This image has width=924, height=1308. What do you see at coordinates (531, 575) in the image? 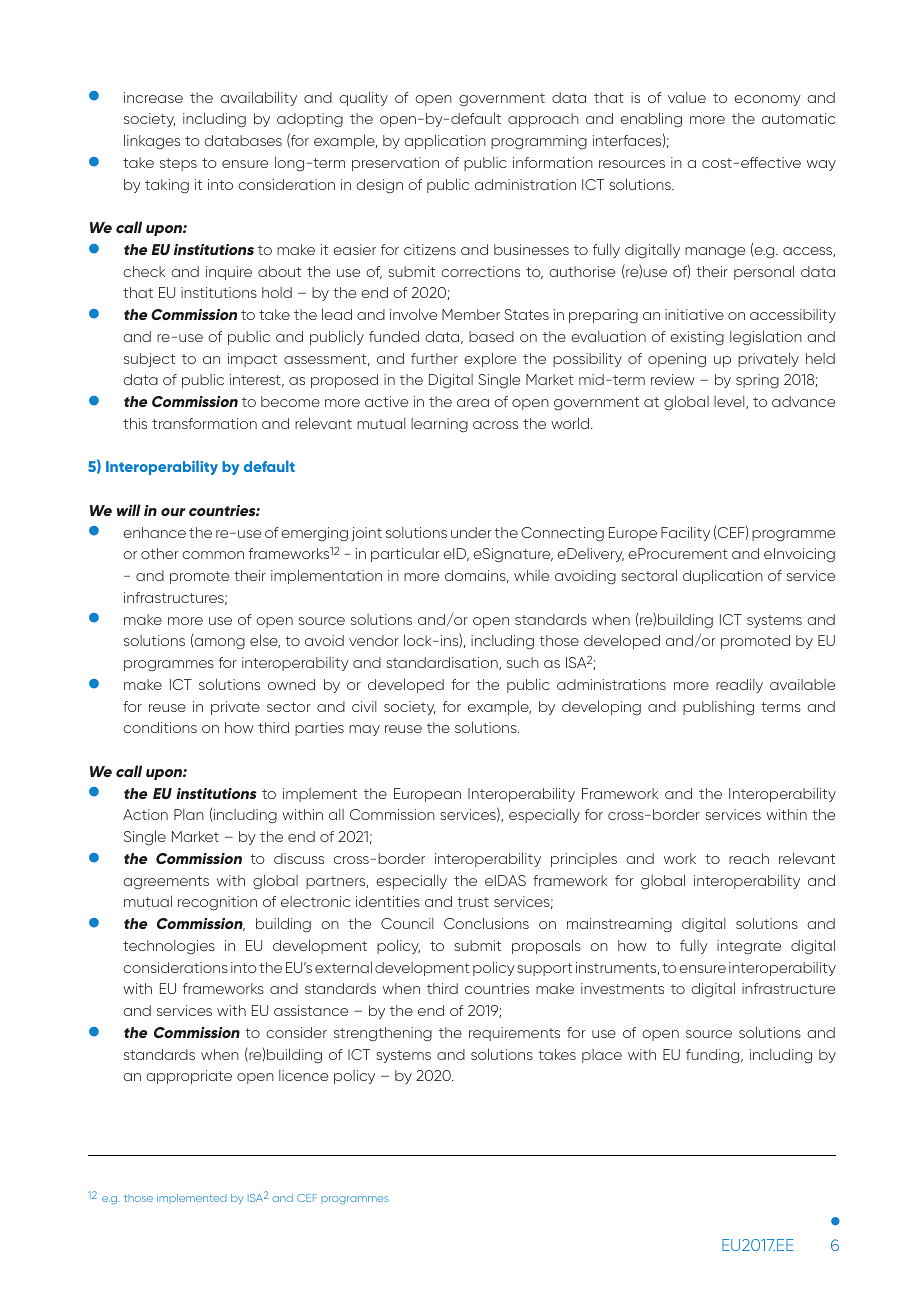
I see `while` at bounding box center [531, 575].
